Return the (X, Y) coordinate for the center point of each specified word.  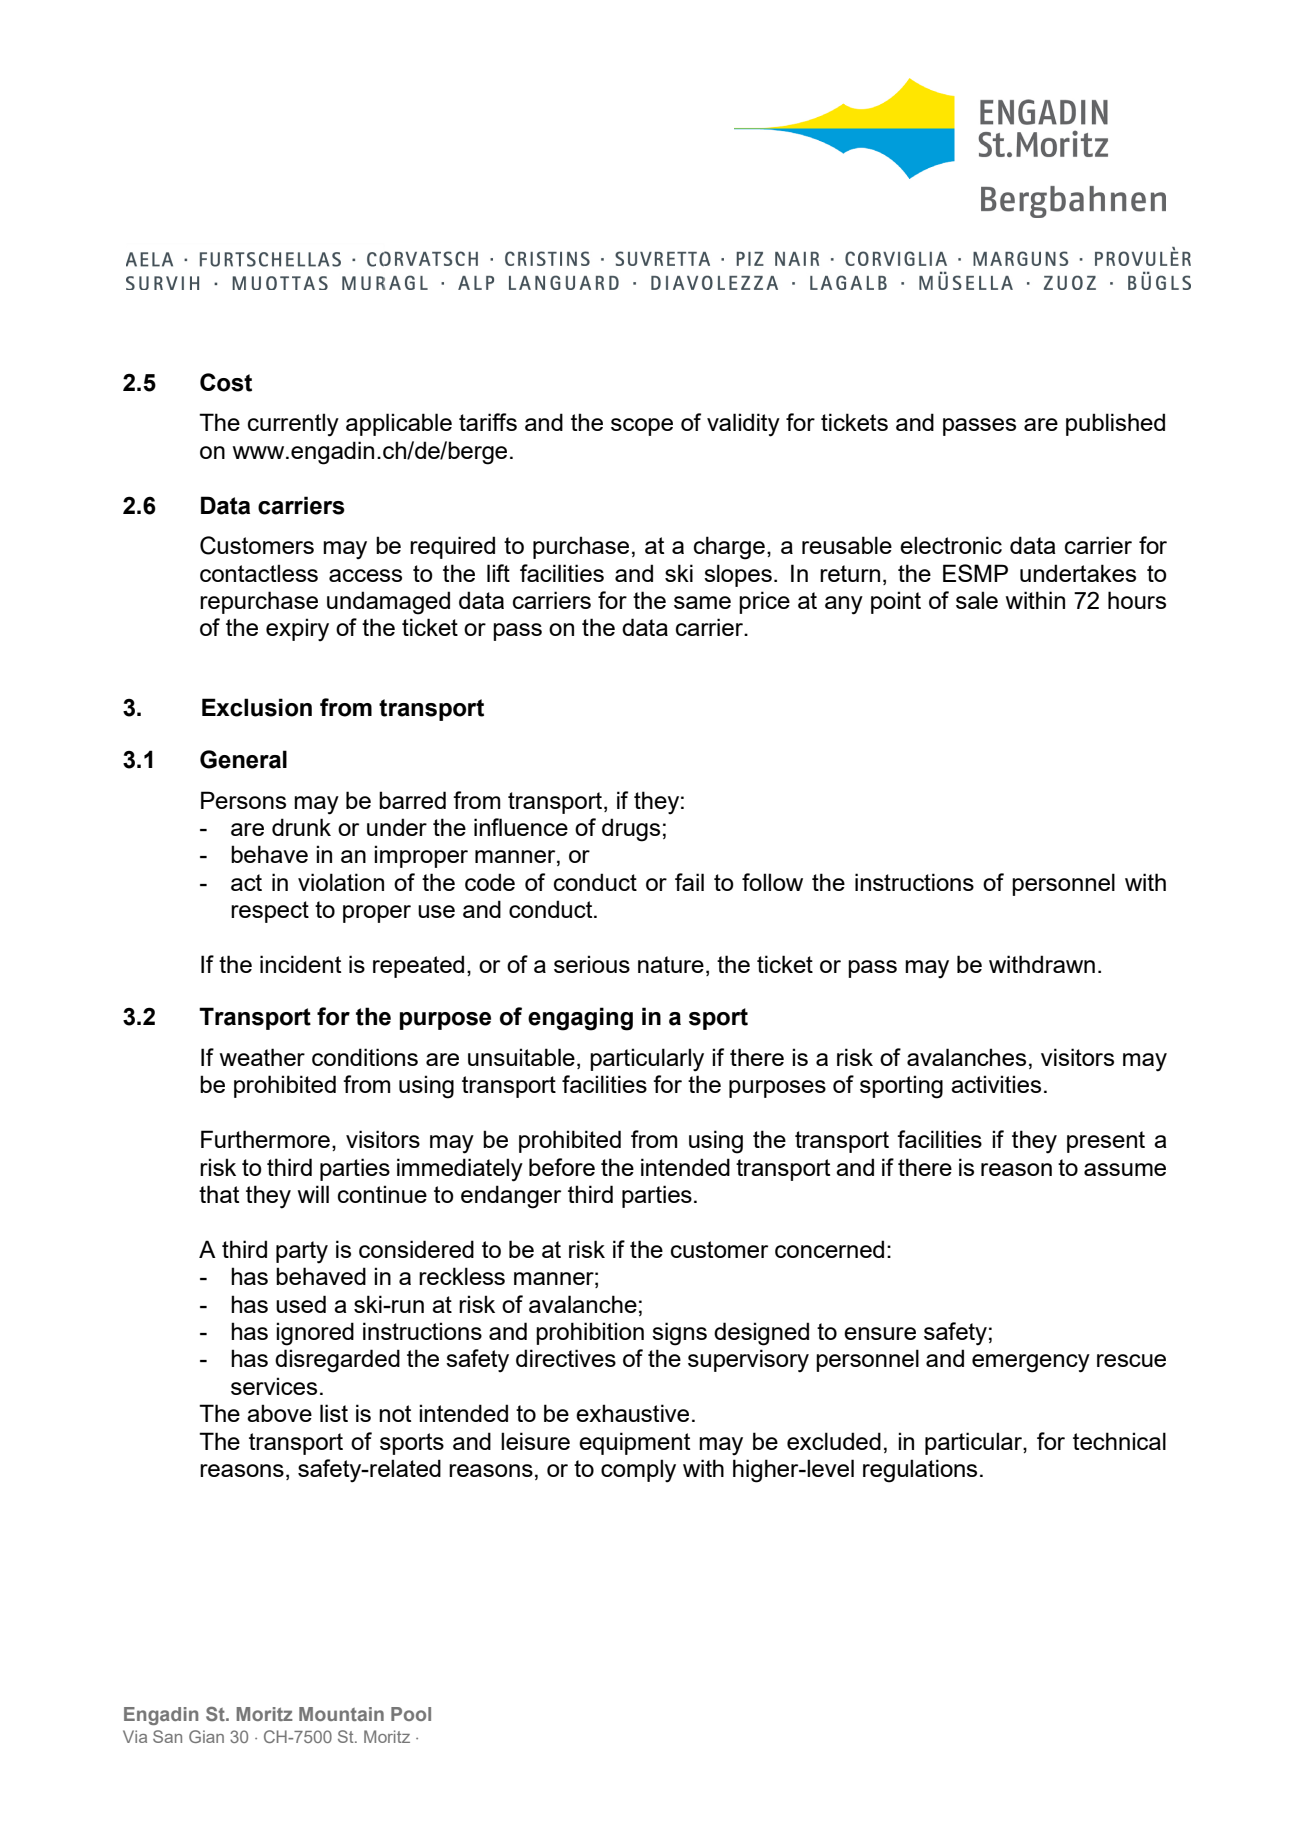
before (562, 1167)
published (1115, 424)
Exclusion (257, 707)
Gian (206, 1736)
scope (642, 427)
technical (1119, 1441)
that (219, 1194)
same (702, 602)
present (1106, 1142)
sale (977, 600)
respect (270, 912)
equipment (634, 1443)
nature (671, 964)
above (279, 1413)
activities (996, 1084)
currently (293, 425)
